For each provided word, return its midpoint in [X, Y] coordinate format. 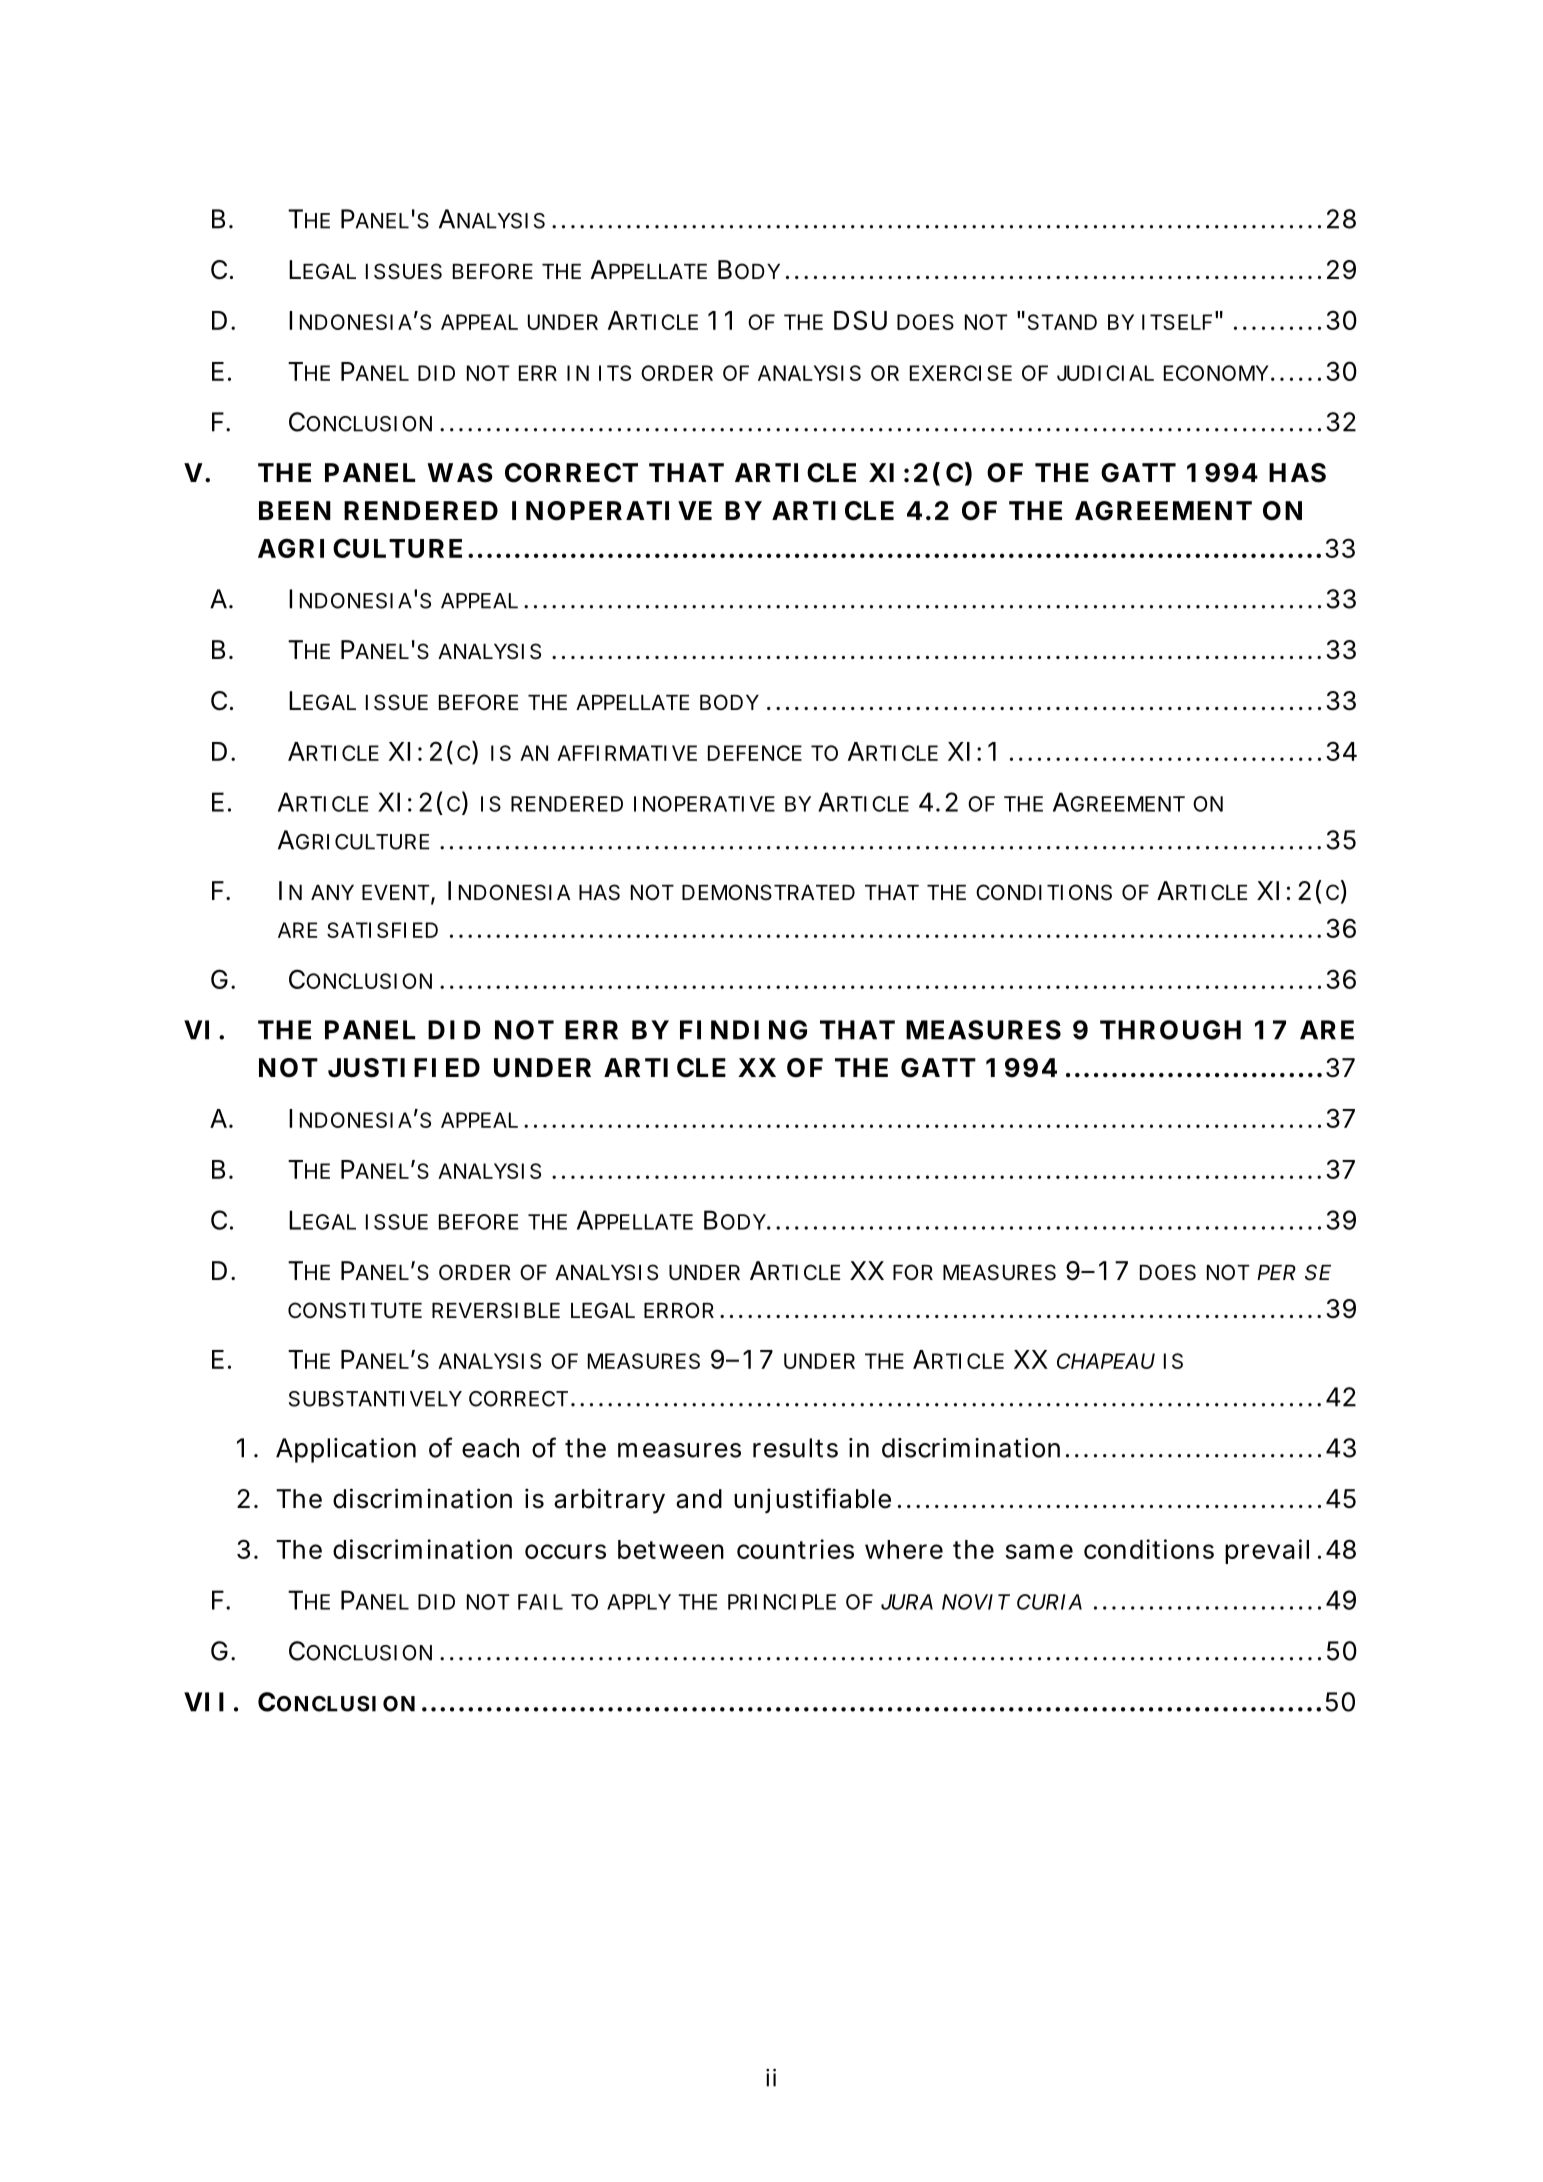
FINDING [743, 1030]
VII [204, 1702]
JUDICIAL [1105, 373]
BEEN [295, 510]
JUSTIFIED [404, 1068]
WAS [460, 473]
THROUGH [1170, 1030]
